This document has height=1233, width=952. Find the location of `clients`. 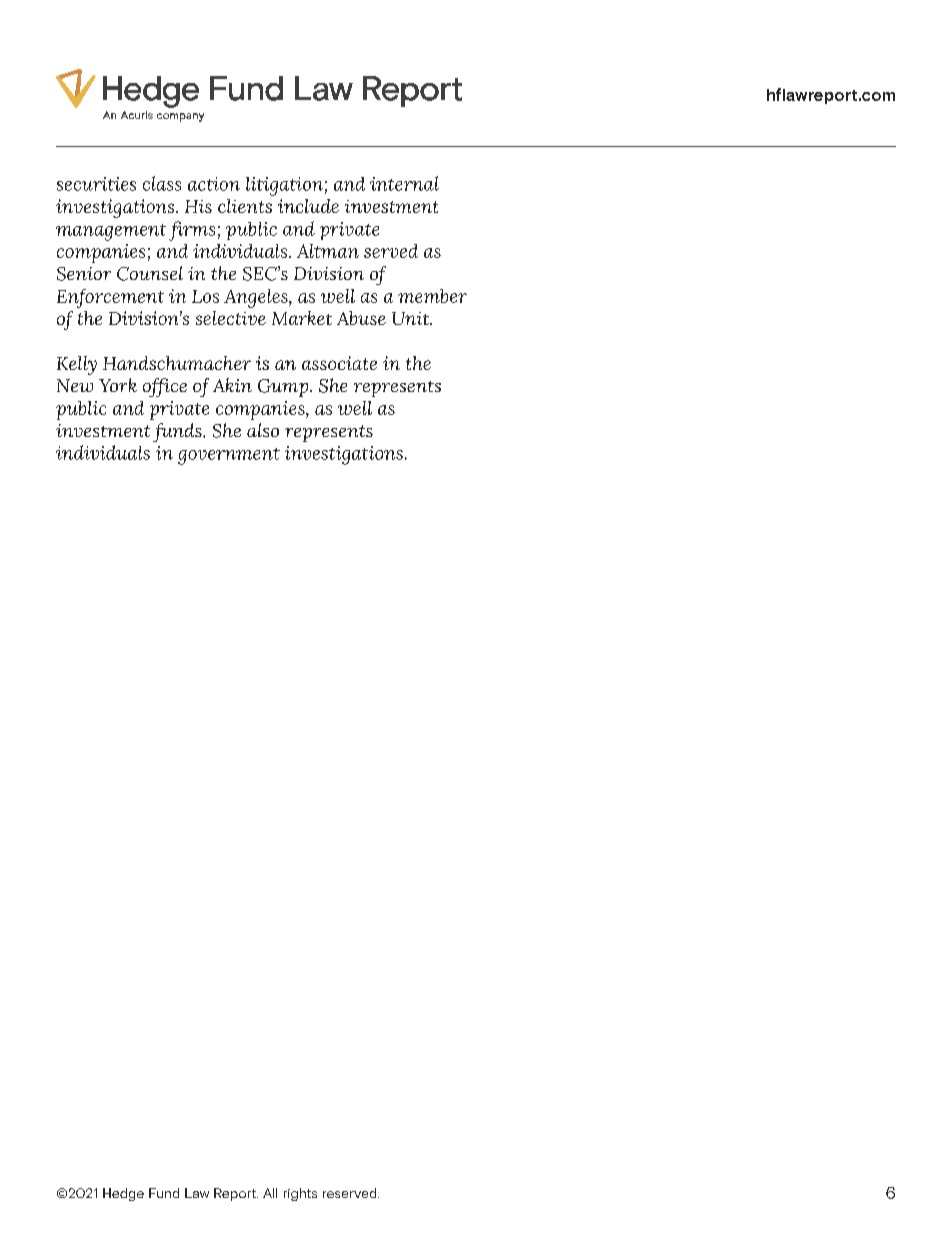

clients is located at coordinates (245, 206).
